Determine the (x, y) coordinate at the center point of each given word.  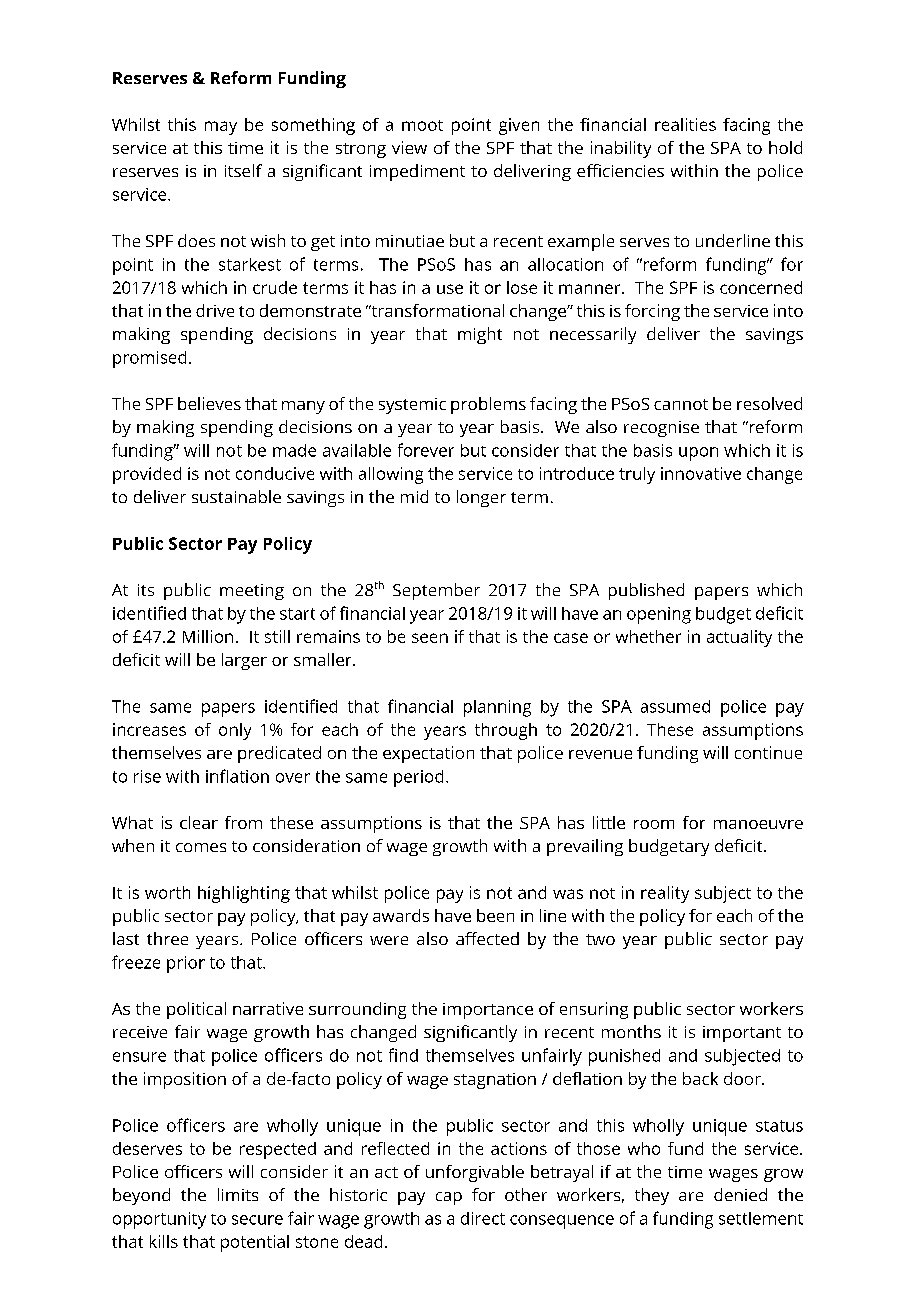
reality (665, 894)
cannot (681, 404)
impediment (417, 172)
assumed (675, 706)
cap (449, 1198)
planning (497, 708)
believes (209, 403)
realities (685, 124)
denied (740, 1194)
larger (244, 661)
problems (488, 405)
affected (487, 938)
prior (186, 964)
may (221, 128)
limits (238, 1194)
